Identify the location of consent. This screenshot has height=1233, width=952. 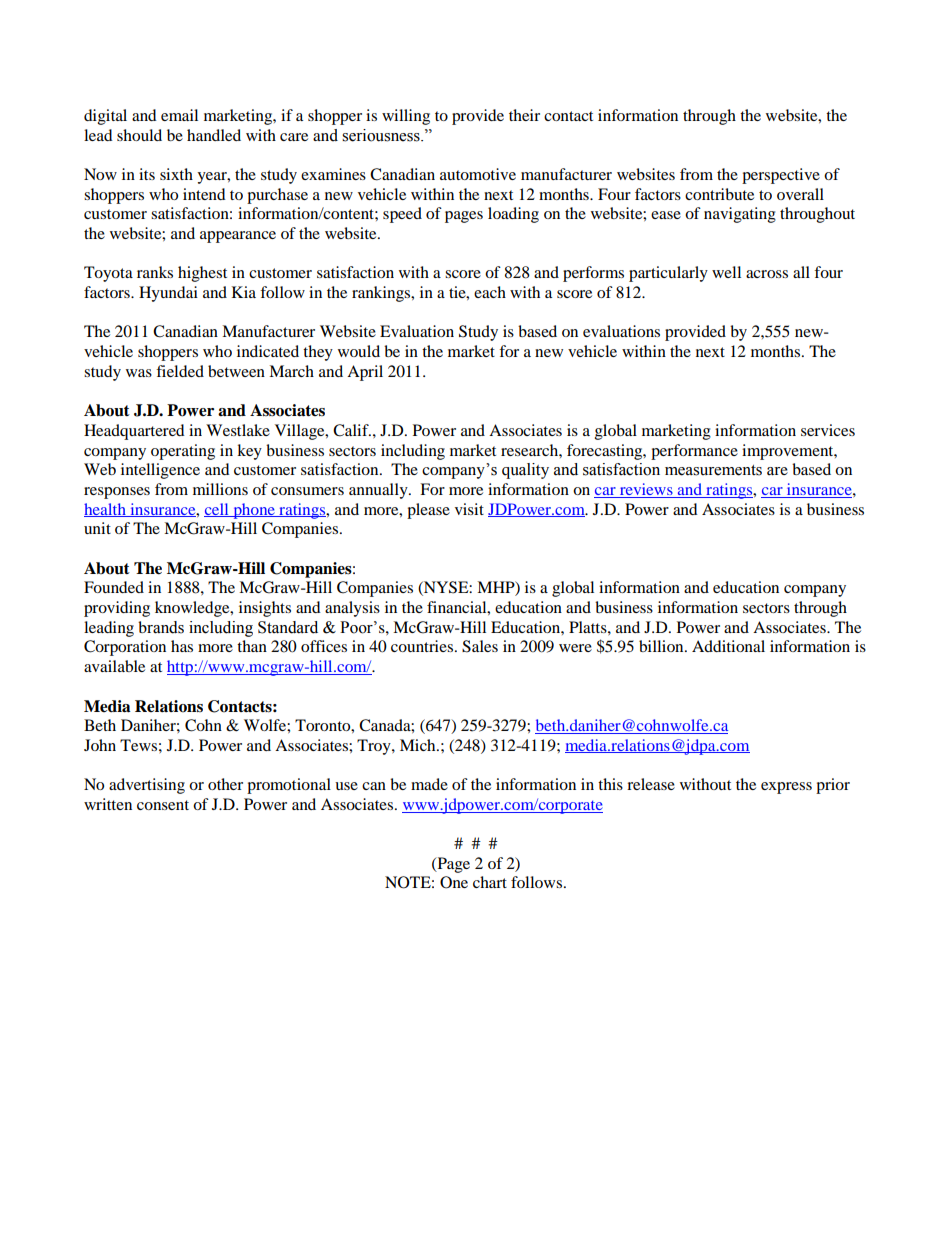
(163, 805).
